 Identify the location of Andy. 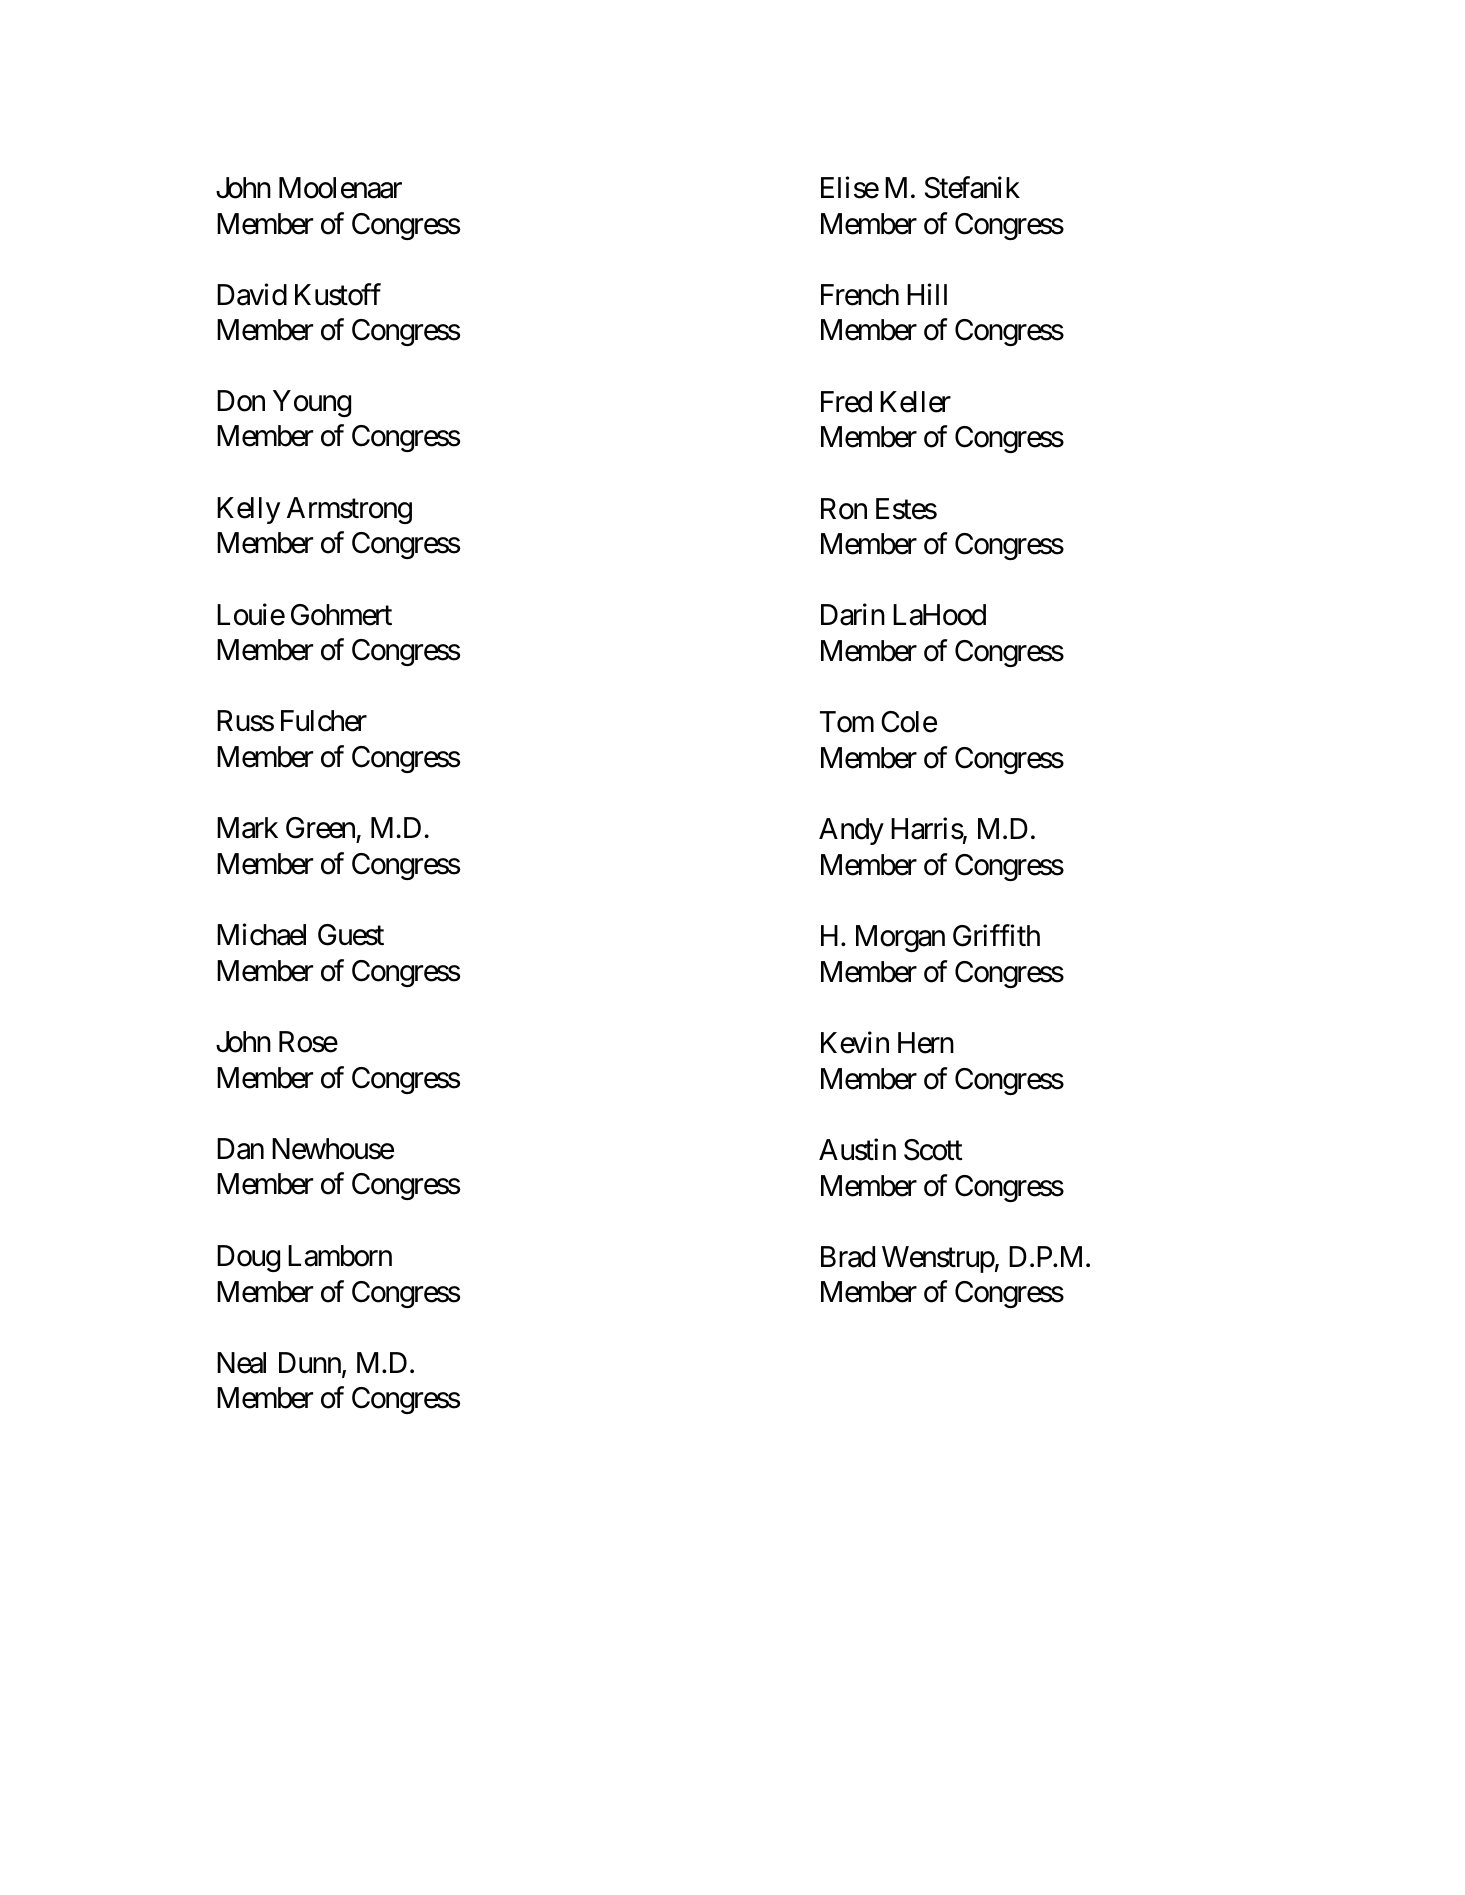
(851, 831).
